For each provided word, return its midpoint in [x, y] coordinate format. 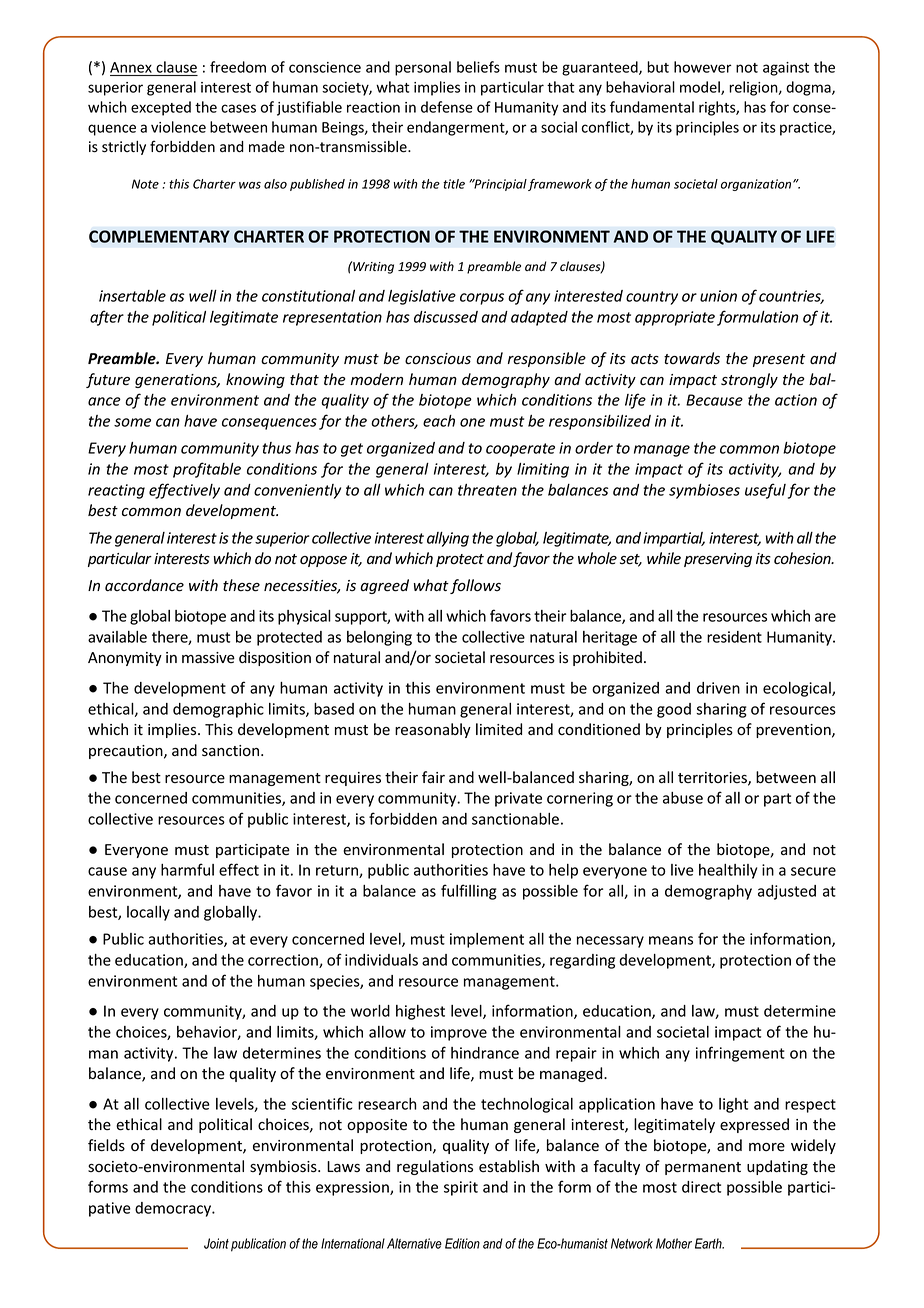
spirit [461, 1188]
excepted [161, 108]
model [701, 88]
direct [701, 1187]
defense [447, 107]
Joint [216, 1243]
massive [208, 658]
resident [734, 637]
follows [475, 586]
